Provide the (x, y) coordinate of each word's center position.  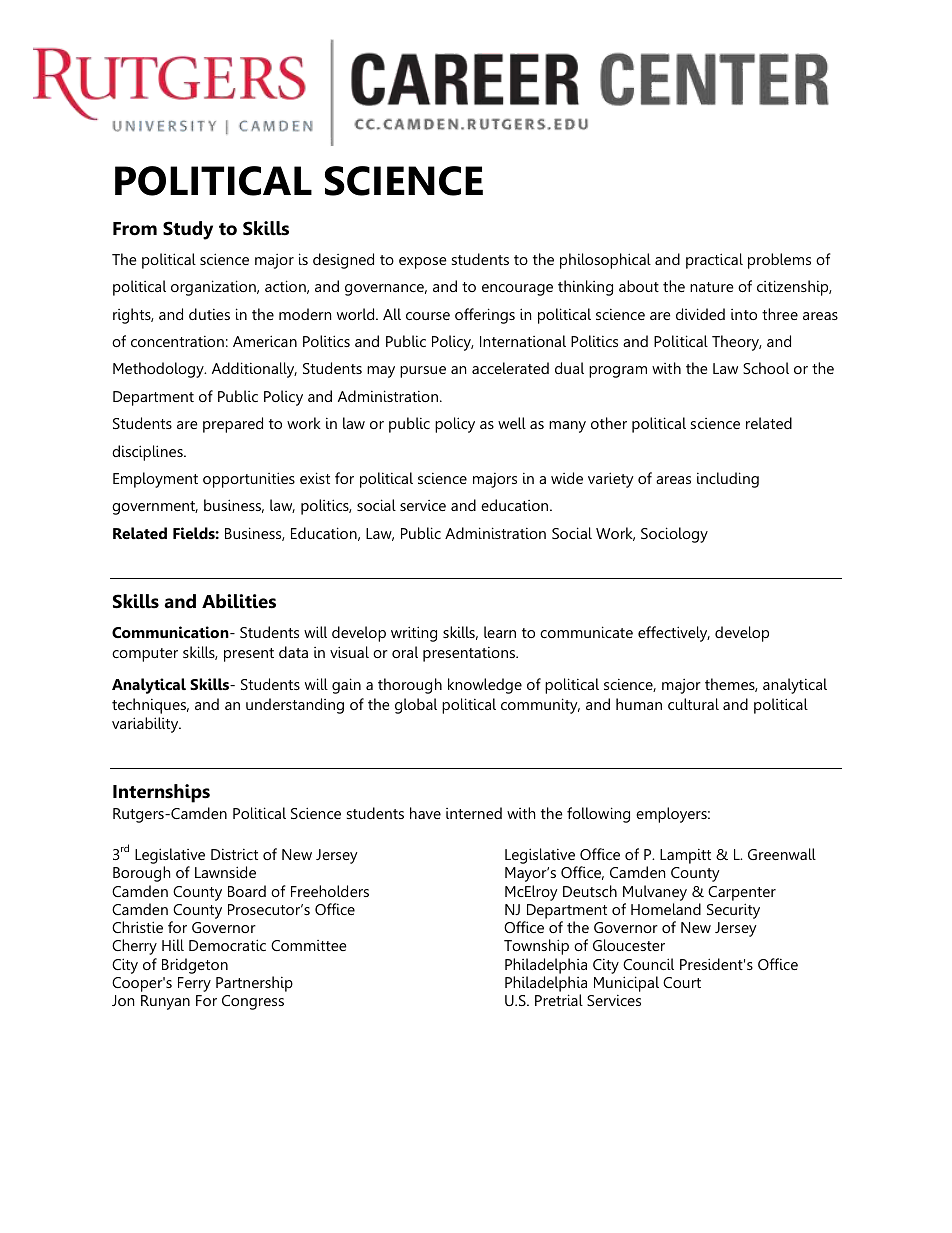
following (598, 815)
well (512, 423)
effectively (674, 634)
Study (188, 230)
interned (474, 813)
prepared (233, 425)
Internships (161, 793)
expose (423, 263)
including (728, 480)
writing (414, 634)
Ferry (194, 984)
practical (714, 261)
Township (536, 947)
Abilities (239, 601)
